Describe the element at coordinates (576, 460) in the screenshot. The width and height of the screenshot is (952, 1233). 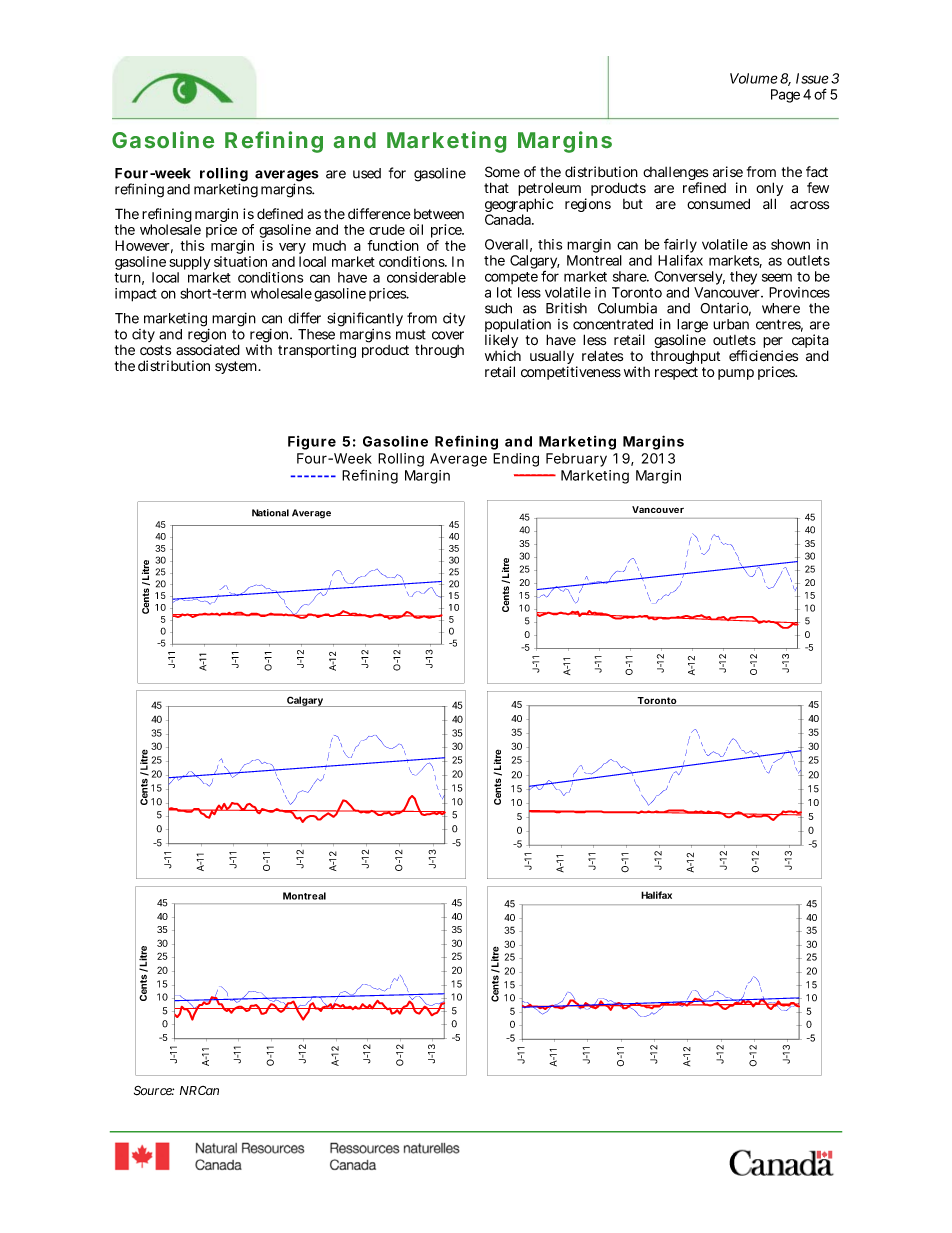
I see `February` at that location.
